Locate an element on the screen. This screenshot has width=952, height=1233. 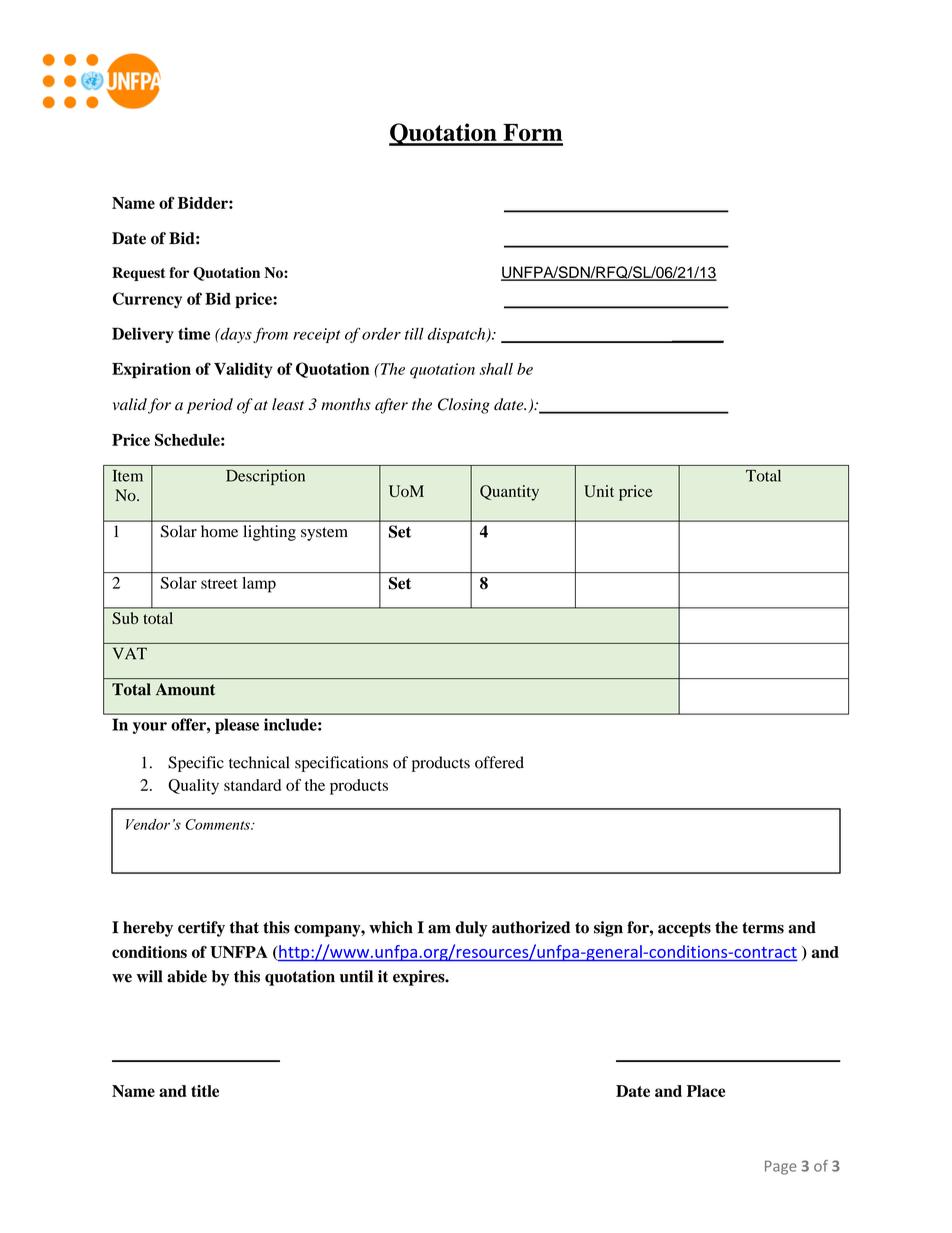
shall is located at coordinates (496, 369).
